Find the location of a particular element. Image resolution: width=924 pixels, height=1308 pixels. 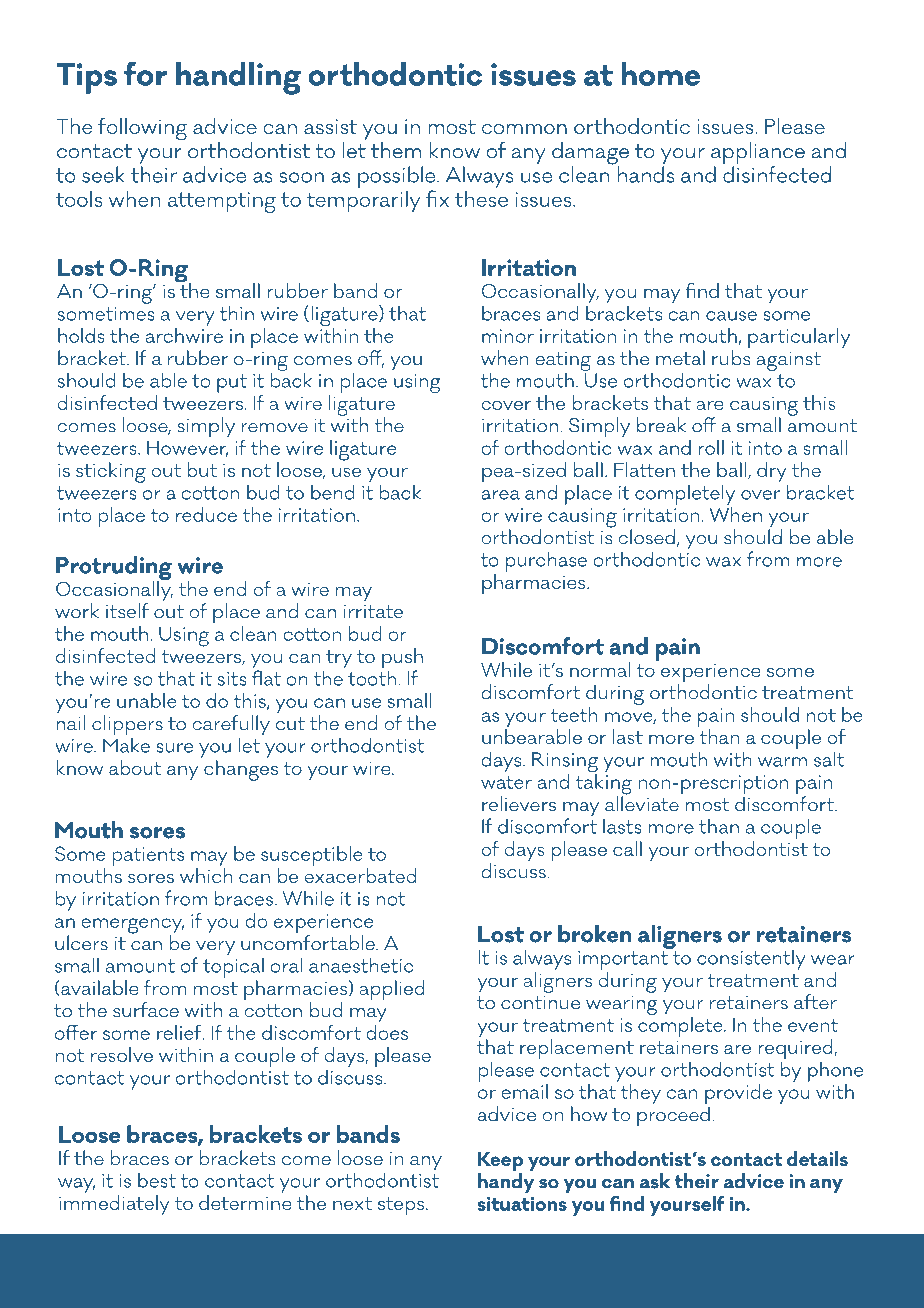

best is located at coordinates (157, 1180).
